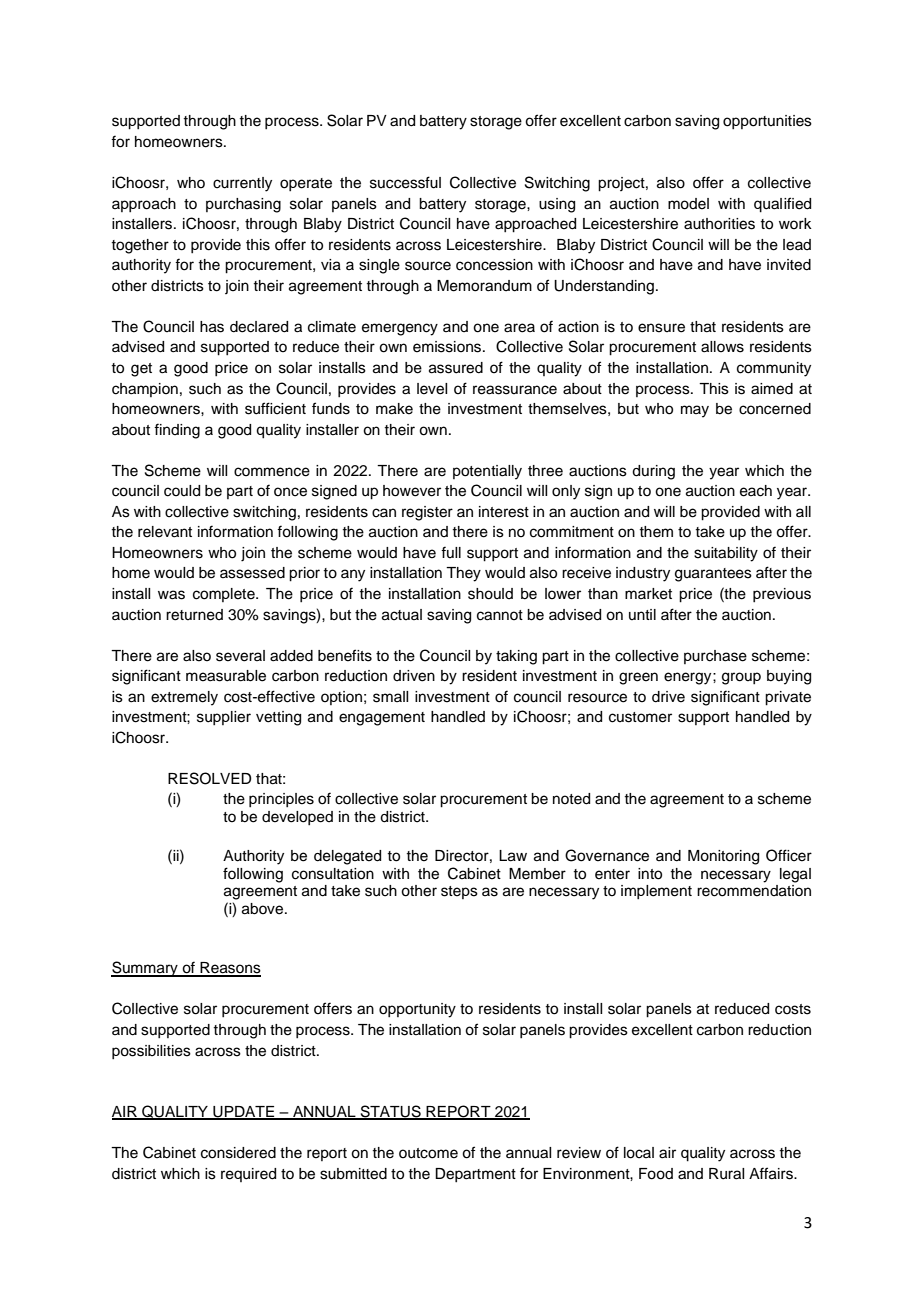 The height and width of the screenshot is (1308, 924). I want to click on opportunities, so click(767, 122).
